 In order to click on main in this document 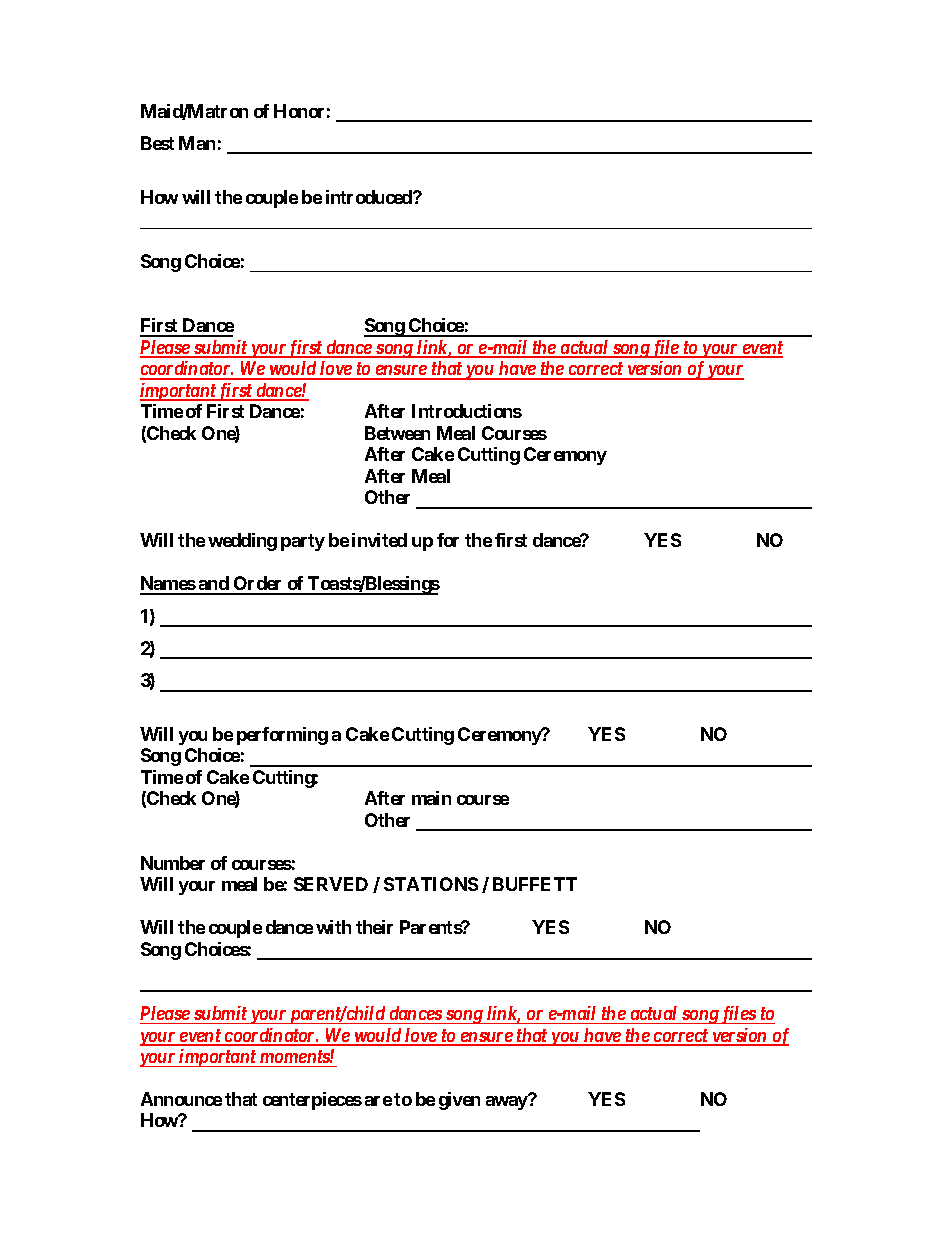, I will do `click(431, 798)`.
